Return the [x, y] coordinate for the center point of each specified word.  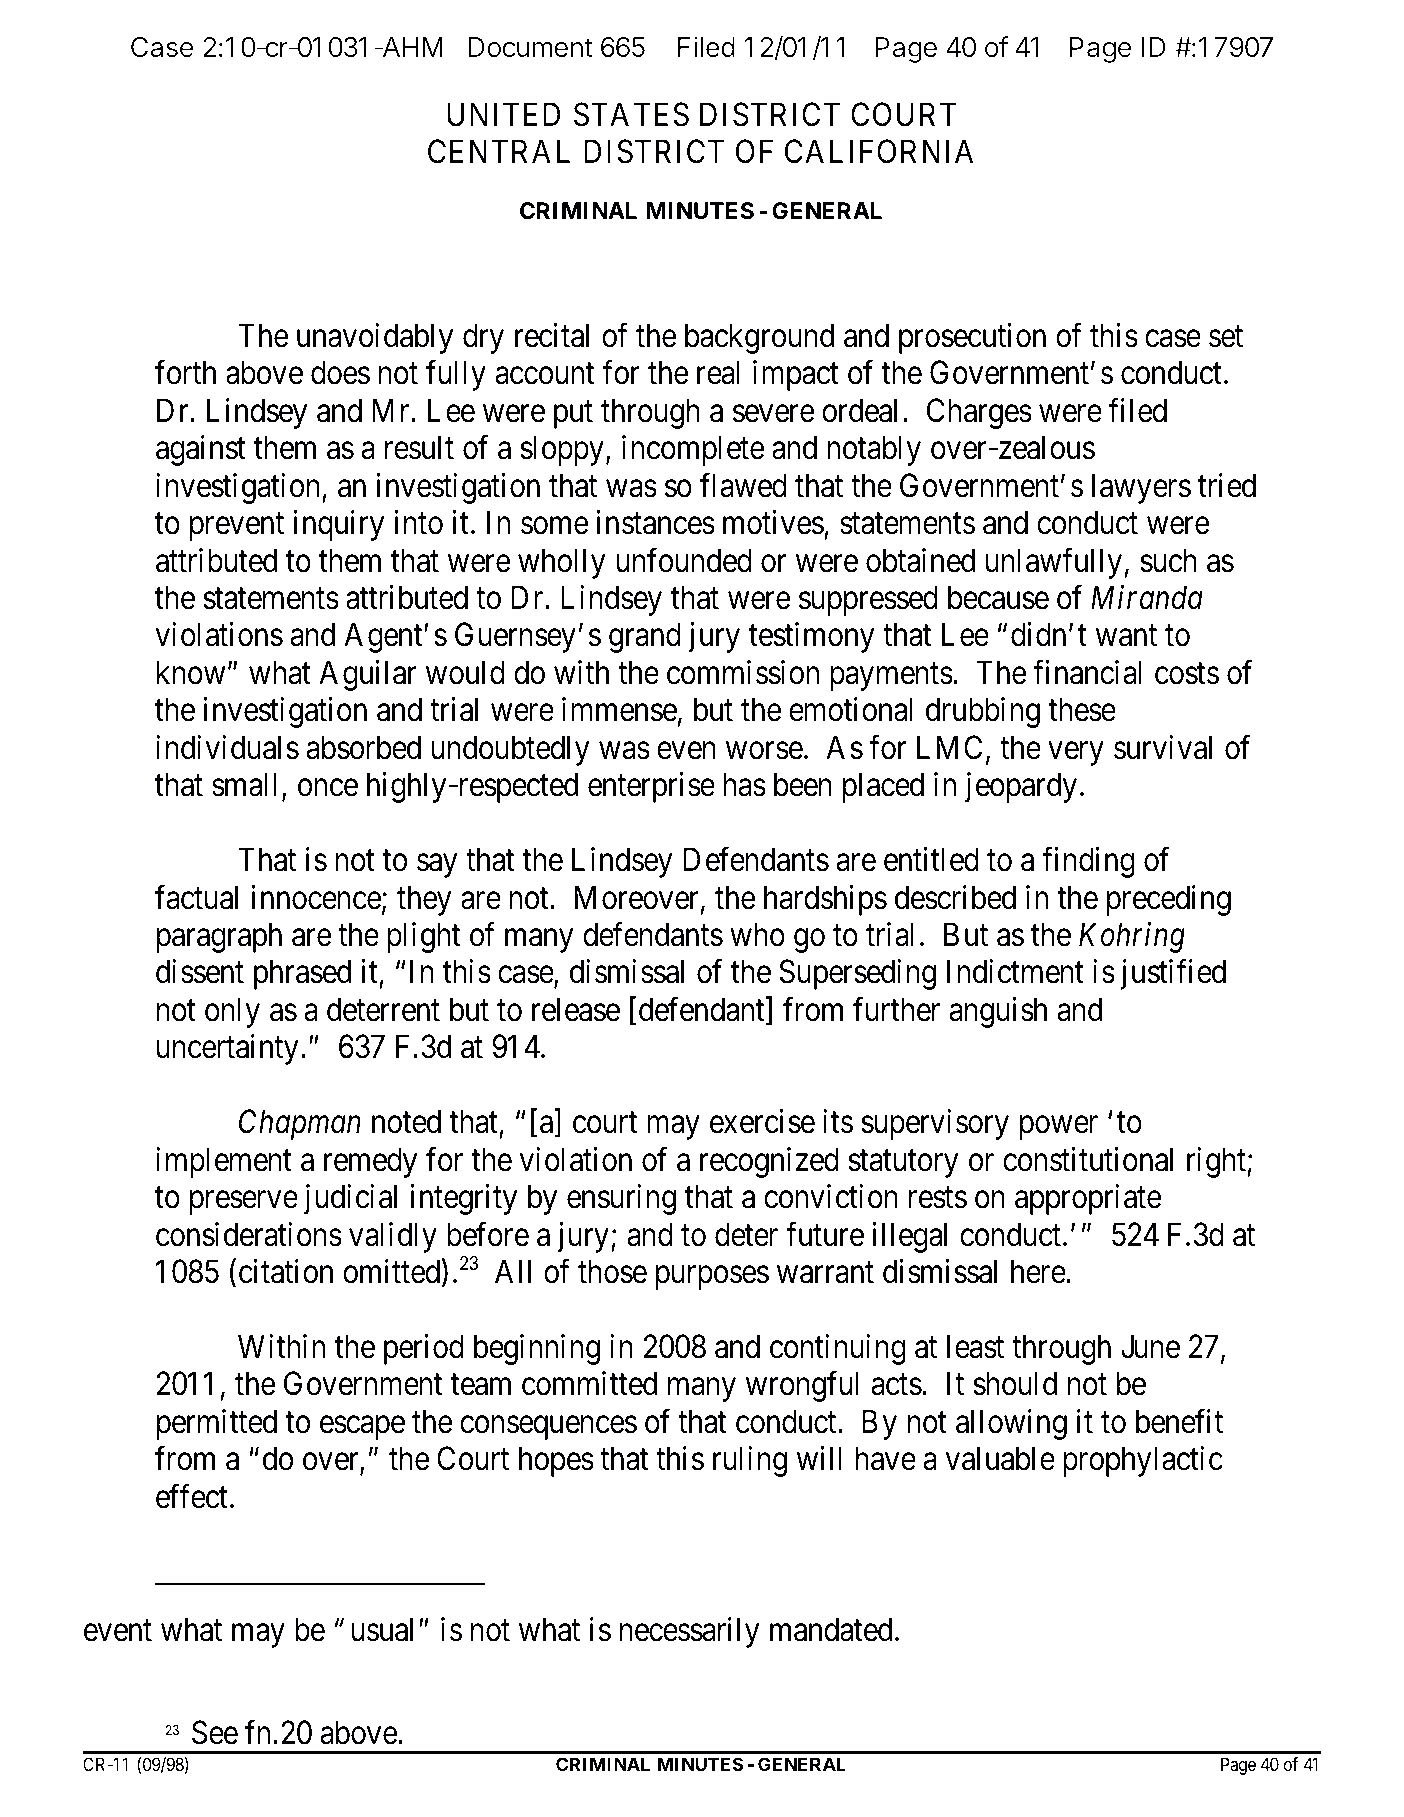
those [612, 1271]
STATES [631, 114]
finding [1088, 862]
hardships [825, 900]
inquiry [338, 525]
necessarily [690, 1633]
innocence [316, 897]
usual [382, 1630]
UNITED [503, 115]
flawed [743, 485]
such [1168, 560]
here [1038, 1271]
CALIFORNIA [879, 152]
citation [286, 1271]
